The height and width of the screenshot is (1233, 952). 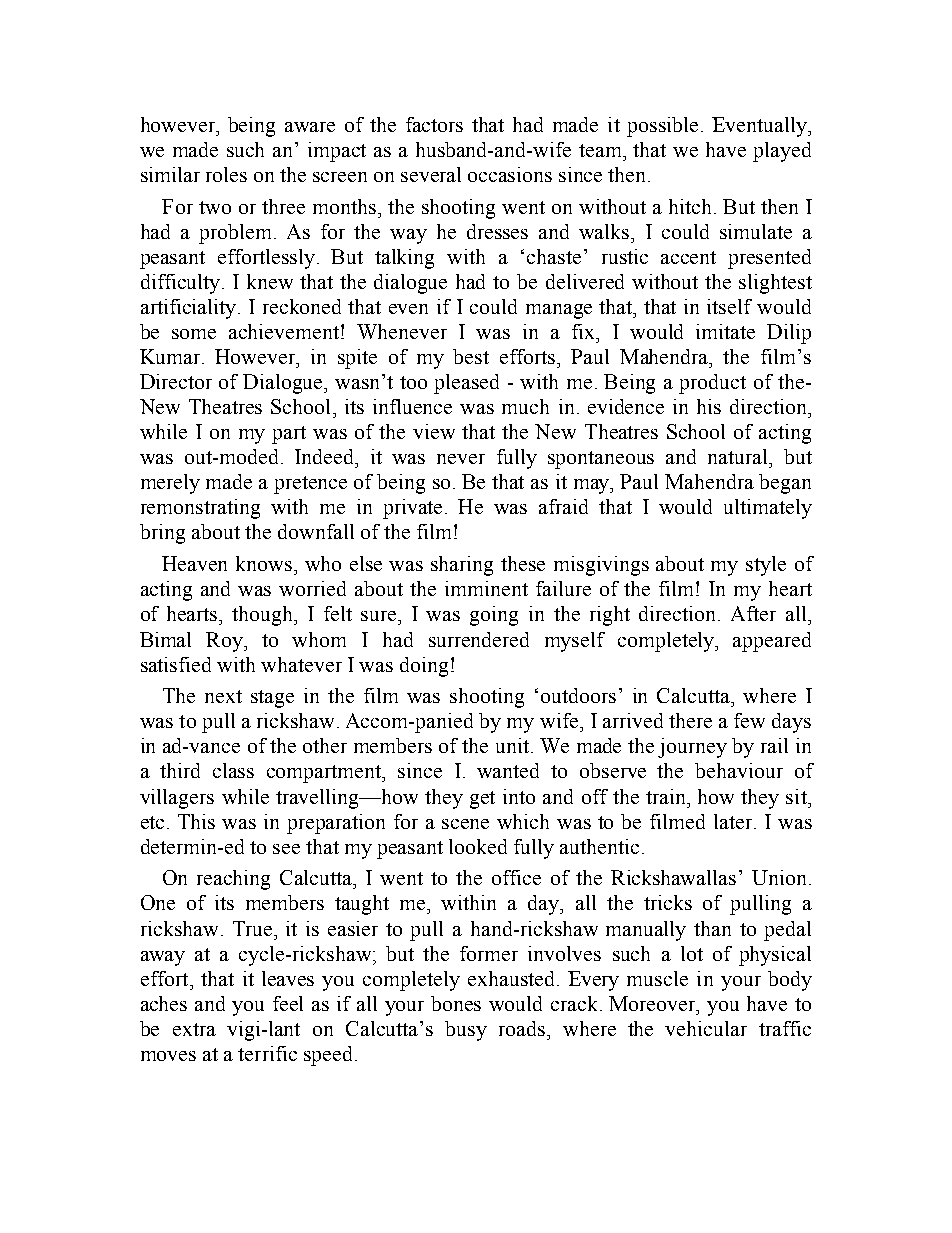 What do you see at coordinates (512, 745) in the screenshot?
I see `unit` at bounding box center [512, 745].
